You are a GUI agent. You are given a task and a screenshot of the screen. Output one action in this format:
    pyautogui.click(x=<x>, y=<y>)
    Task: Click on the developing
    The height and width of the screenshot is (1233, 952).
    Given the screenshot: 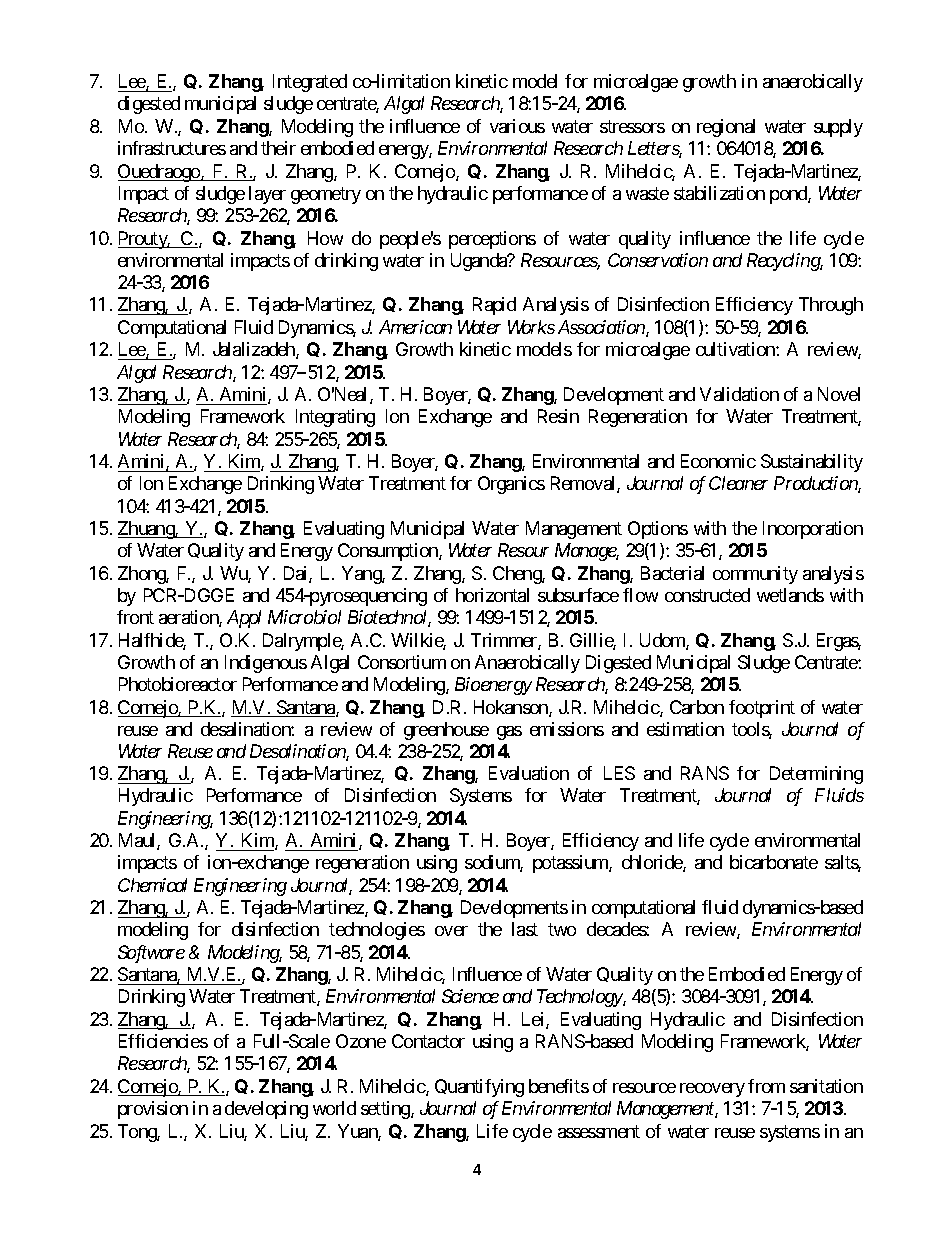 What is the action you would take?
    pyautogui.click(x=266, y=1110)
